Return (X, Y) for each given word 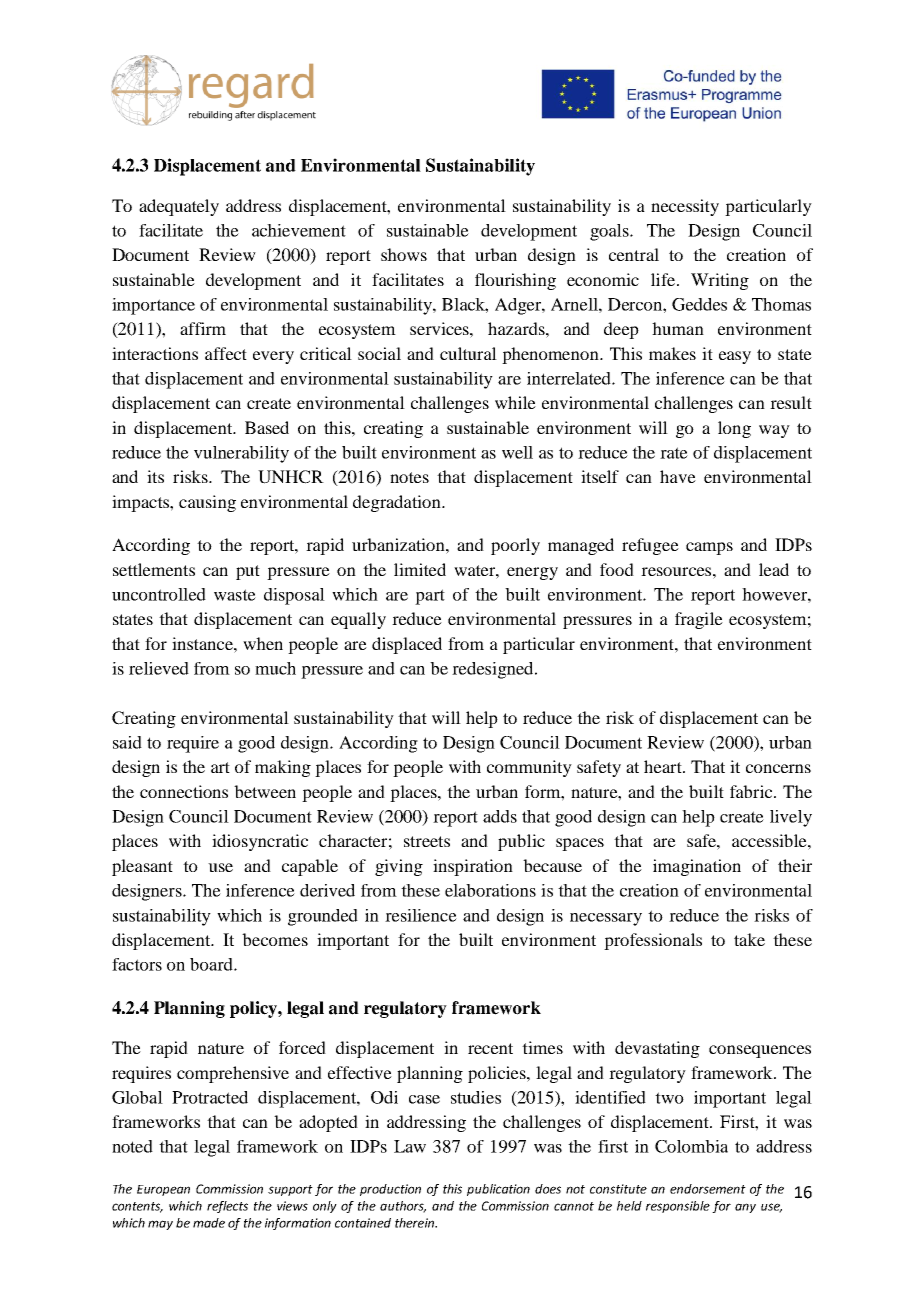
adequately (179, 207)
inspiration (473, 867)
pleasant (142, 867)
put (248, 572)
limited (420, 569)
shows (404, 254)
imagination (697, 867)
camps (709, 548)
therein (415, 1223)
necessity (685, 207)
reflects (227, 1207)
